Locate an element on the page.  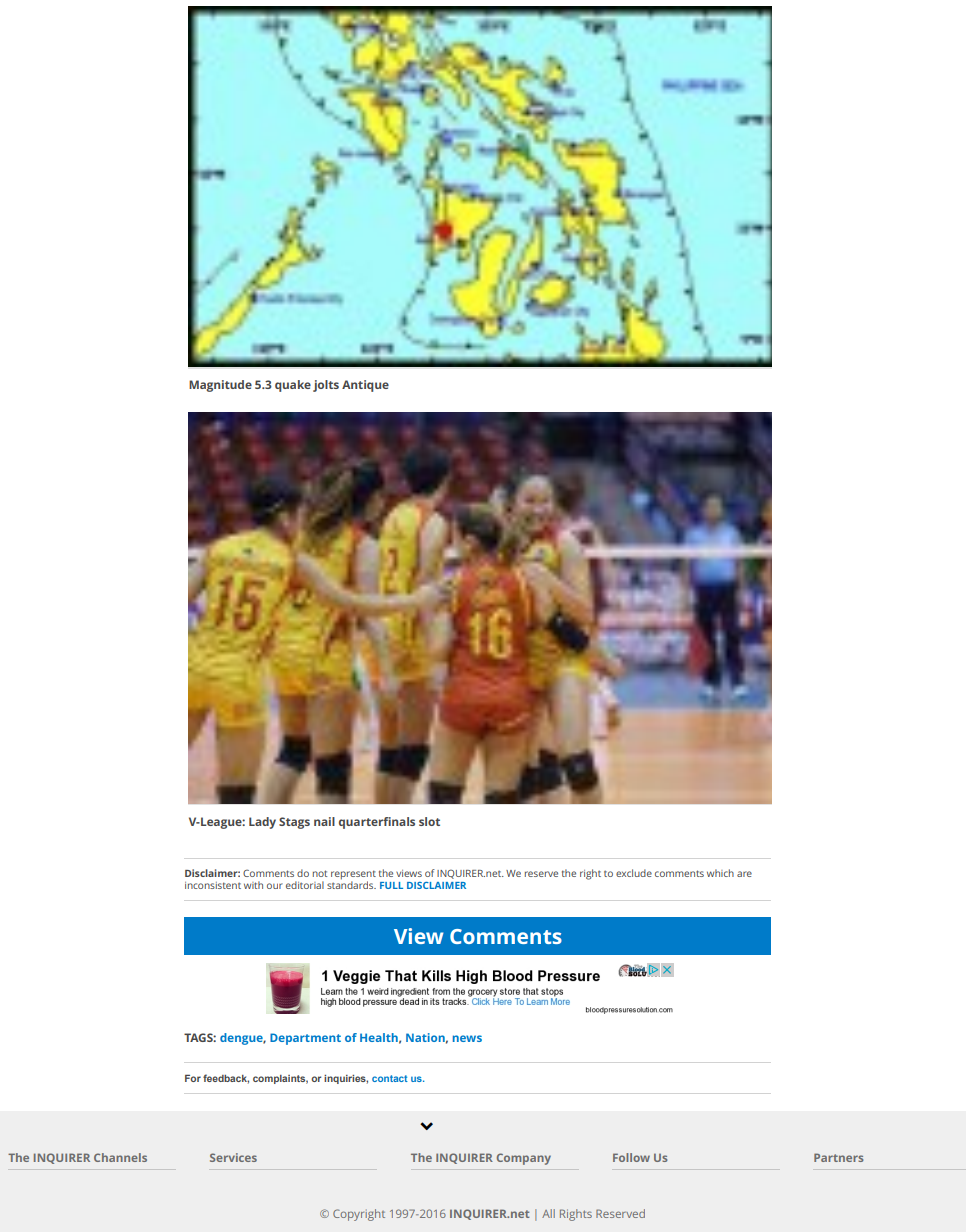
jolts is located at coordinates (326, 386).
